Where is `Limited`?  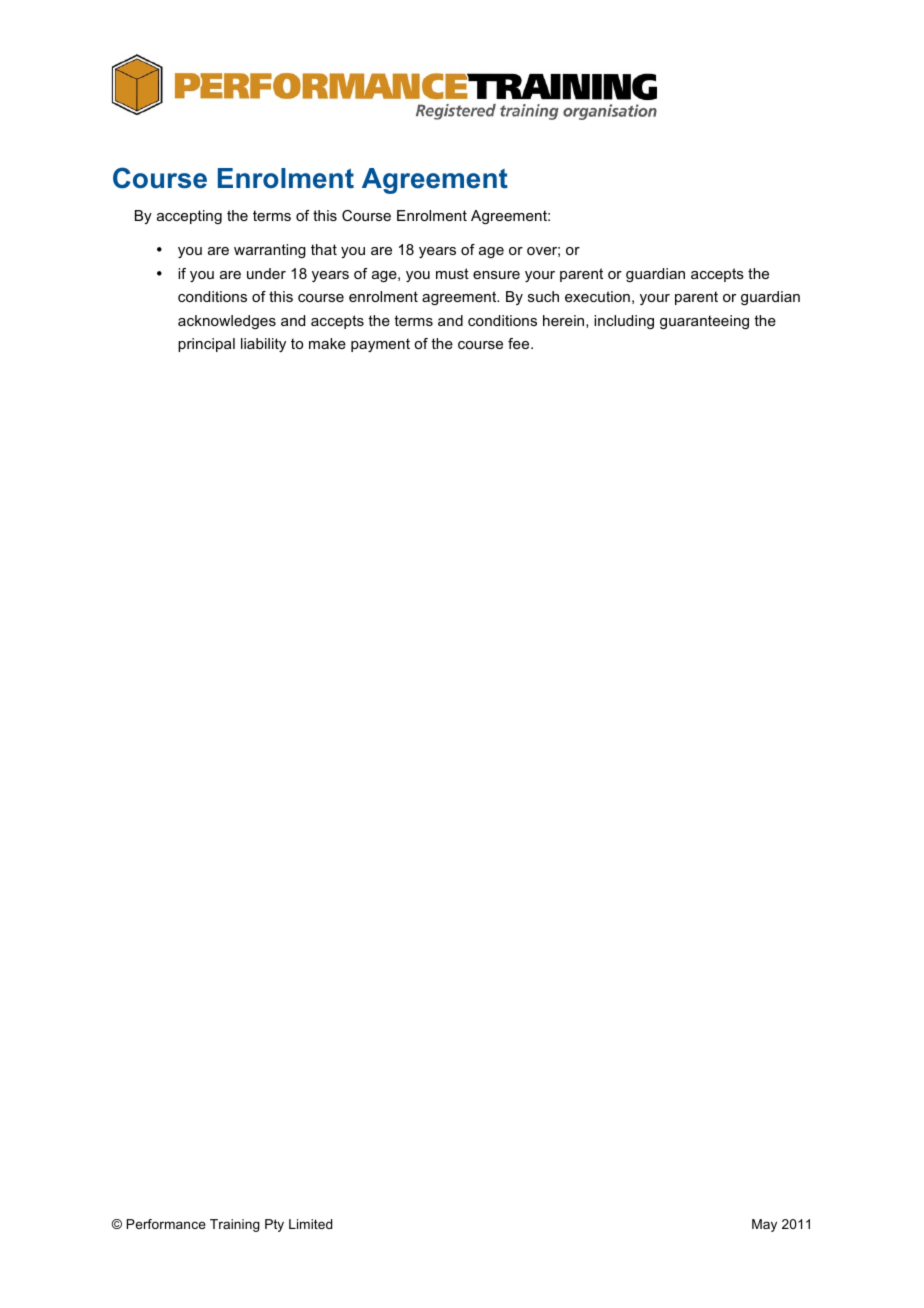 Limited is located at coordinates (310, 1224).
